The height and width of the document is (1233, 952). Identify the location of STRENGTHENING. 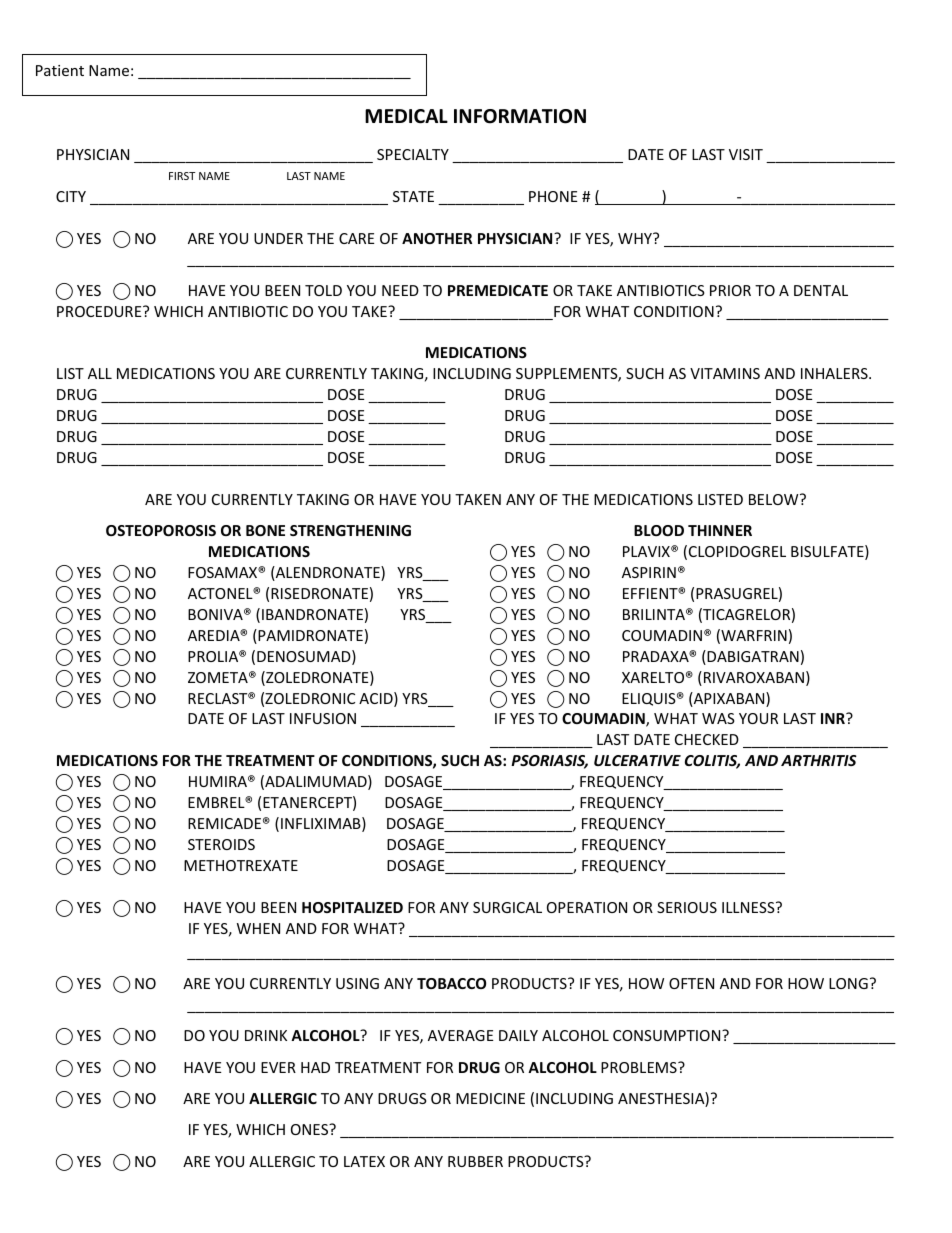
(350, 530).
